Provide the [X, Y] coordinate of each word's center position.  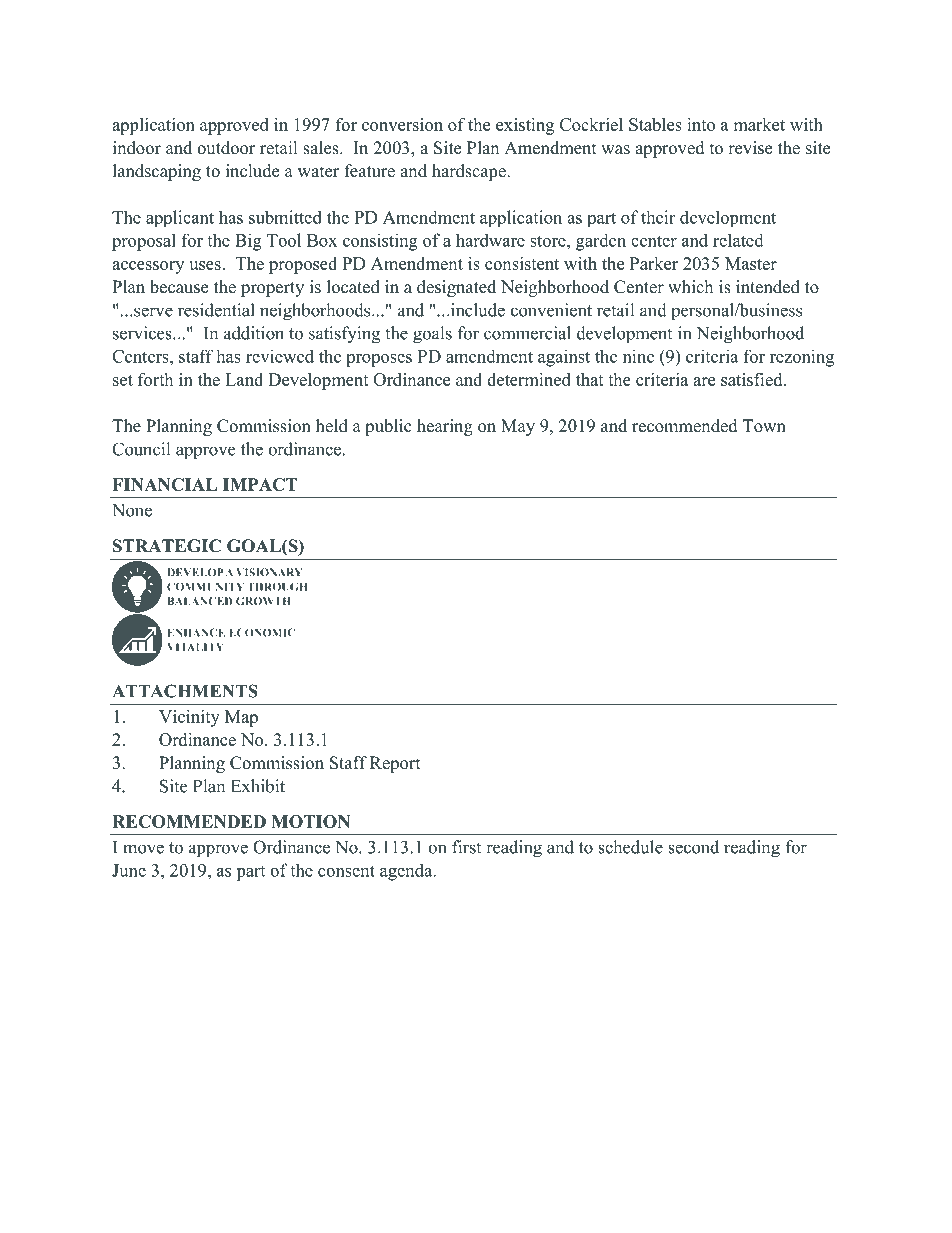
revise [750, 148]
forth [155, 379]
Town [764, 426]
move [143, 849]
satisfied [753, 379]
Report [395, 764]
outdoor [226, 148]
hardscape [470, 172]
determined [529, 379]
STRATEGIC [167, 546]
